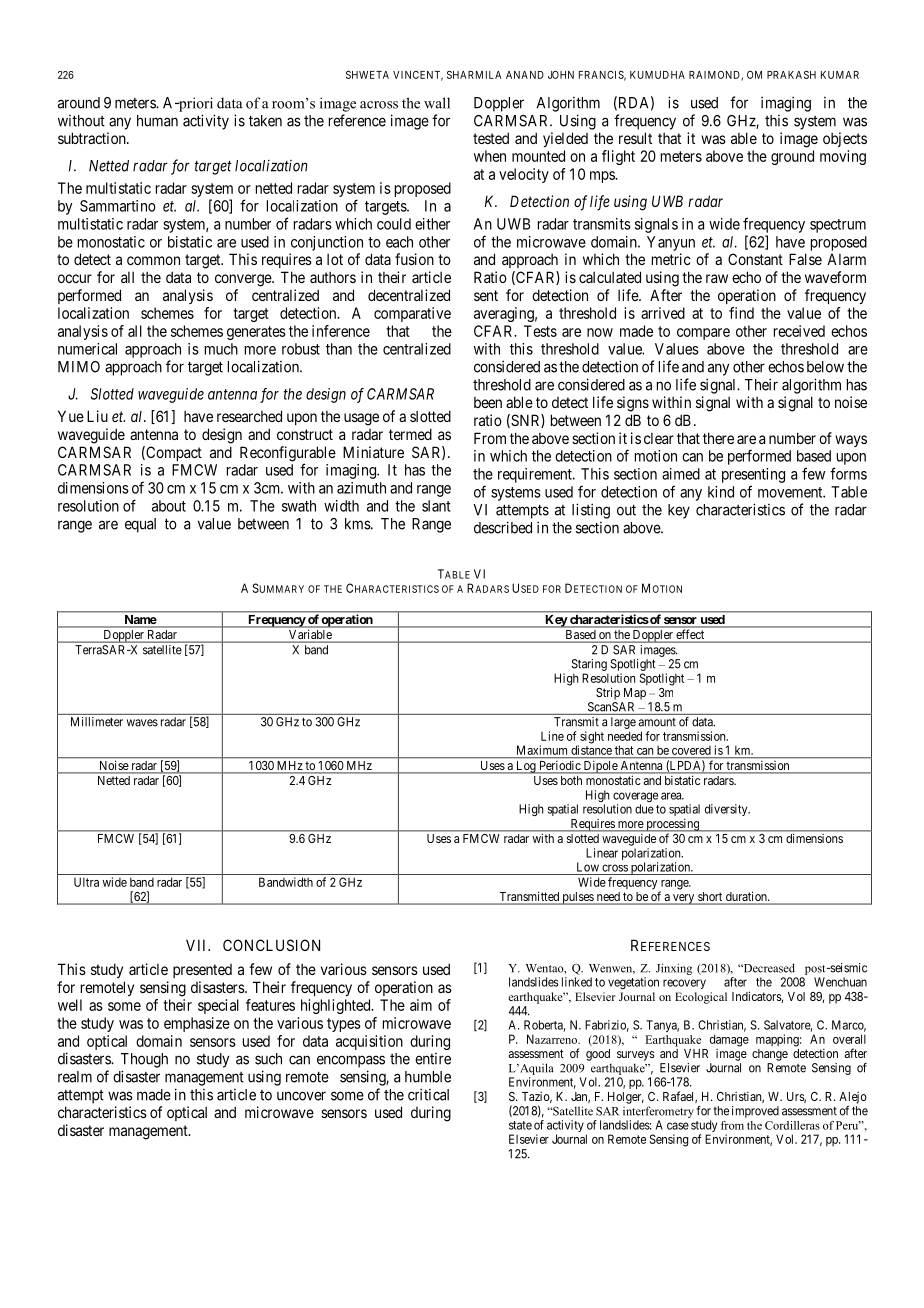 The width and height of the image is (924, 1308). What do you see at coordinates (144, 1060) in the image?
I see `Though` at bounding box center [144, 1060].
